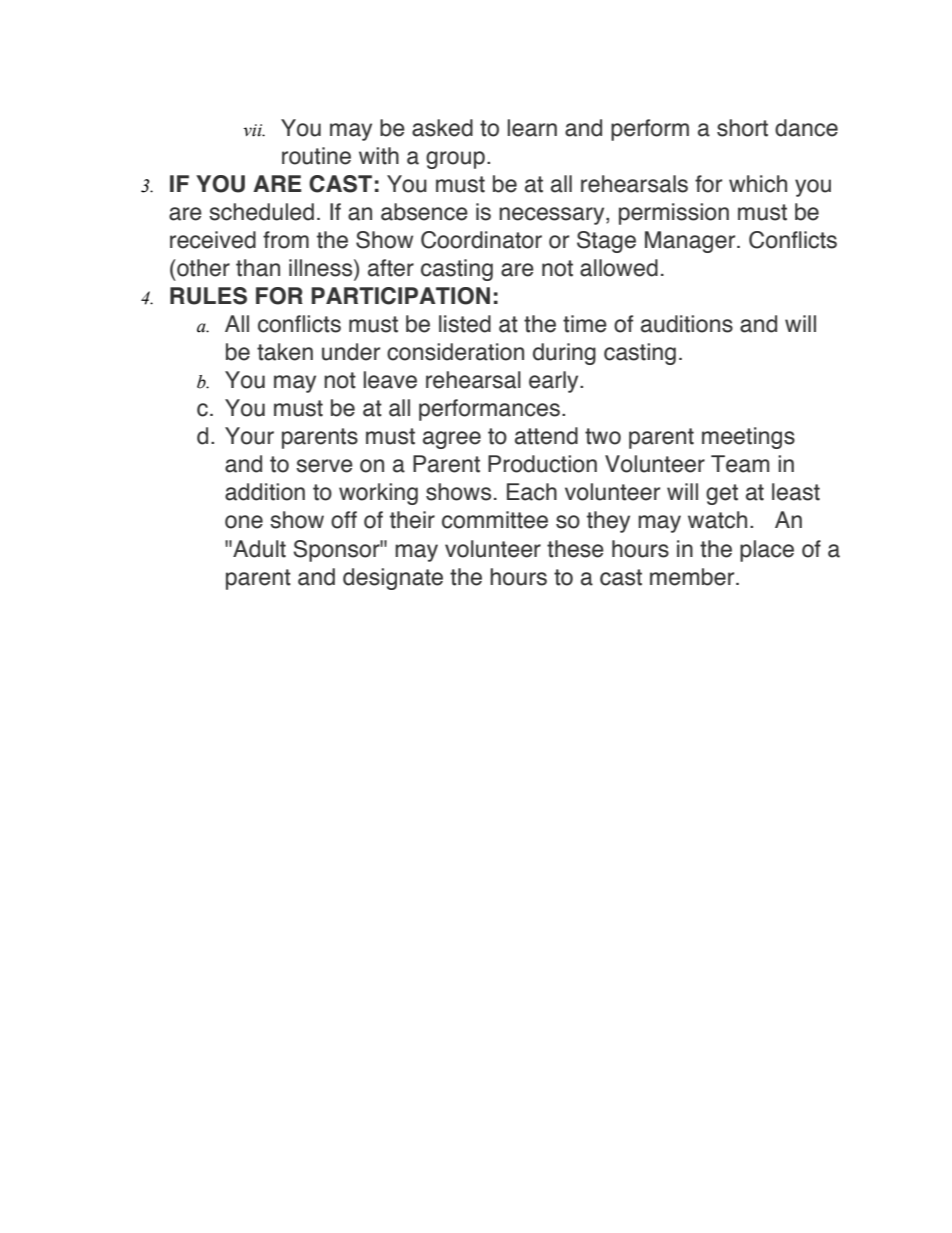 The width and height of the page is (952, 1233). What do you see at coordinates (546, 436) in the page?
I see `attend` at bounding box center [546, 436].
